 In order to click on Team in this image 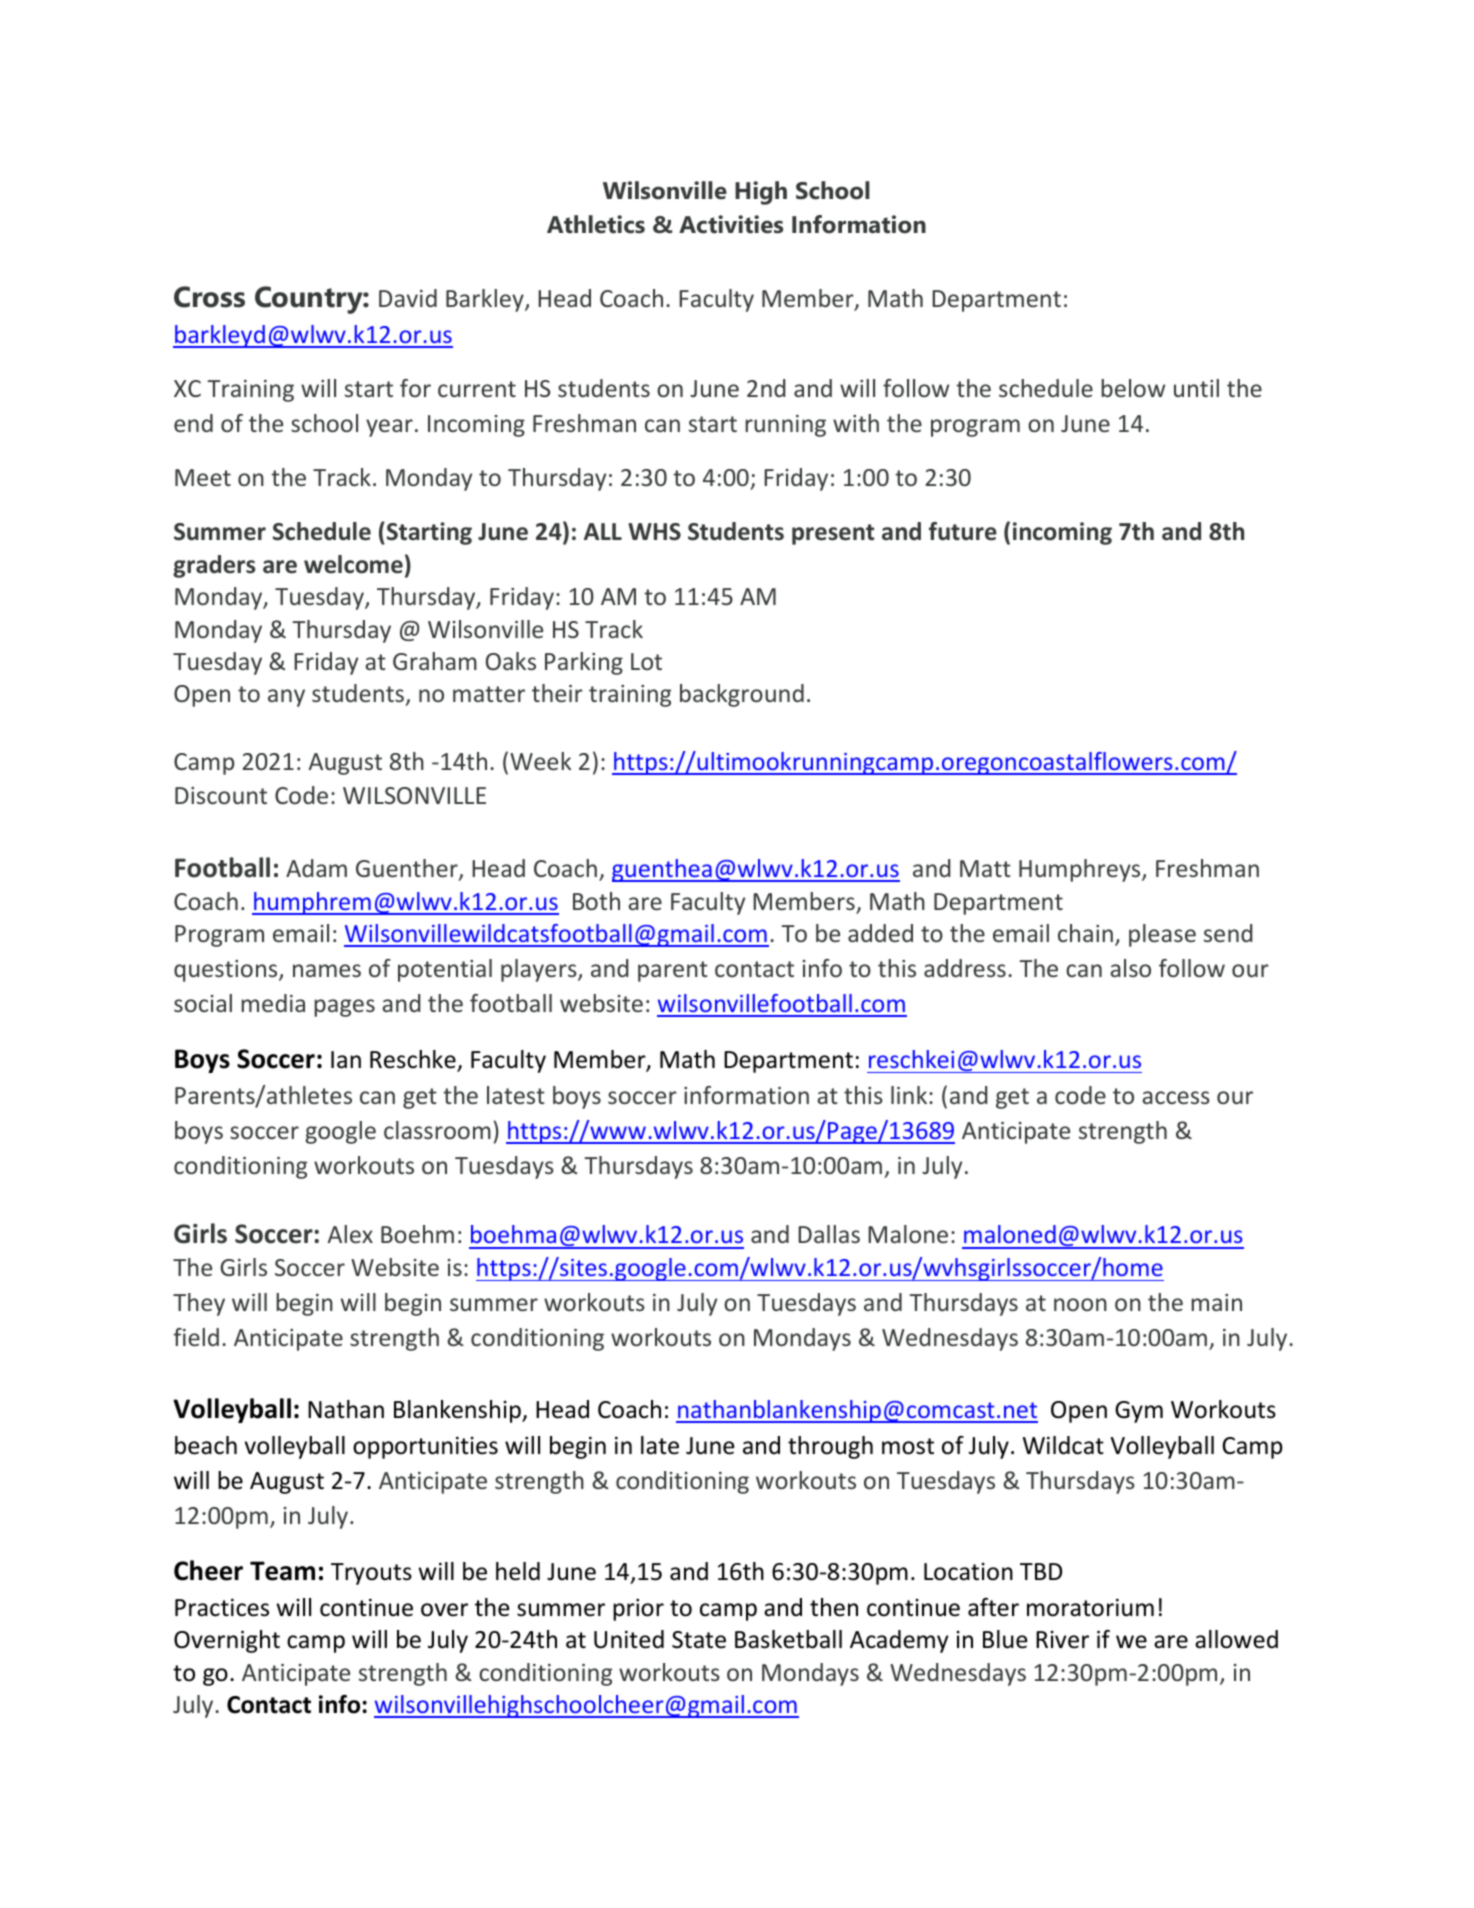, I will do `click(282, 1571)`.
